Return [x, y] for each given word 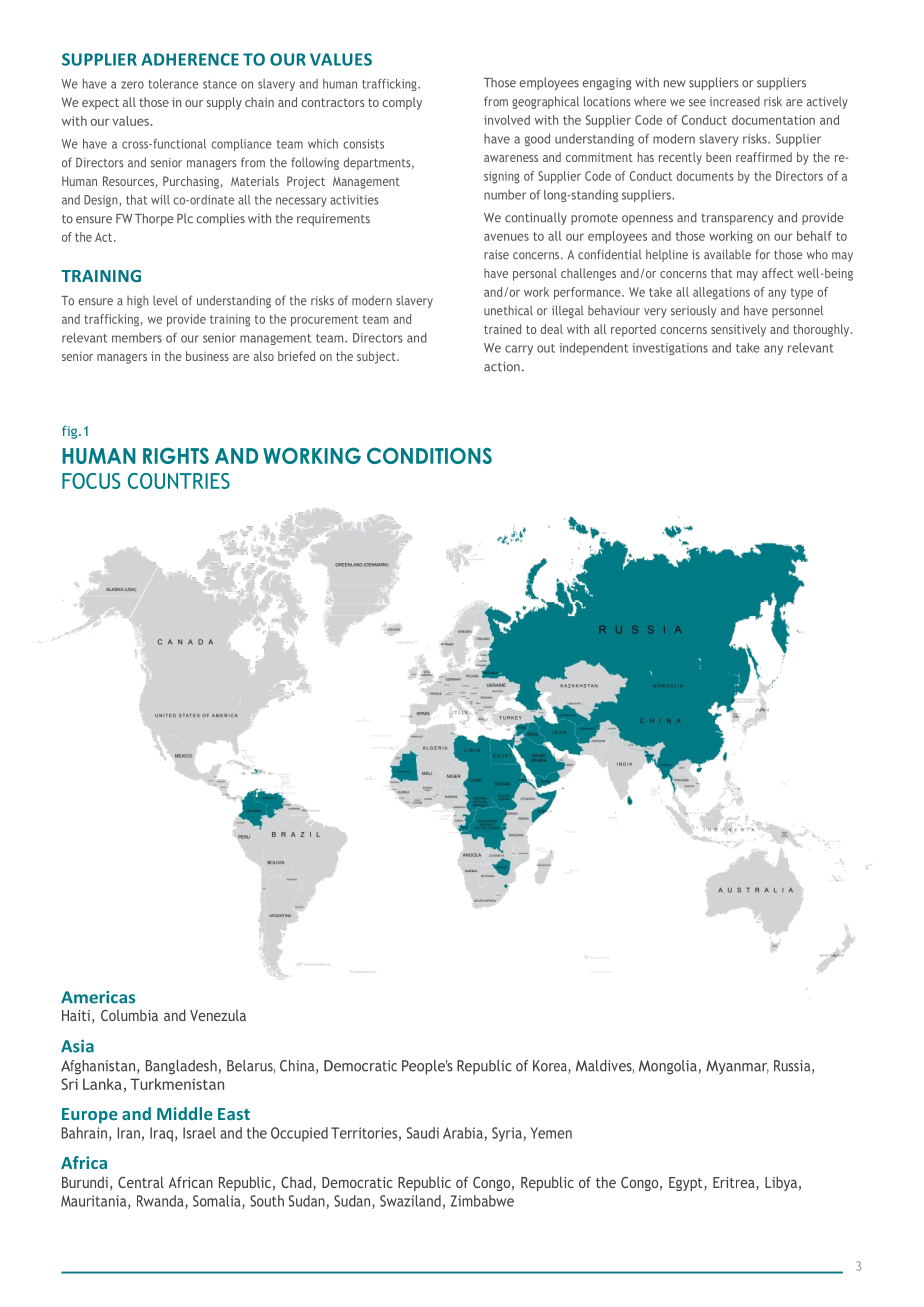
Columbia [129, 1015]
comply [402, 103]
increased [735, 101]
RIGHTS [176, 456]
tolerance [173, 84]
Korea [551, 1067]
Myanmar [737, 1067]
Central [141, 1182]
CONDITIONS [429, 456]
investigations [670, 349]
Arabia [464, 1134]
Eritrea [735, 1184]
